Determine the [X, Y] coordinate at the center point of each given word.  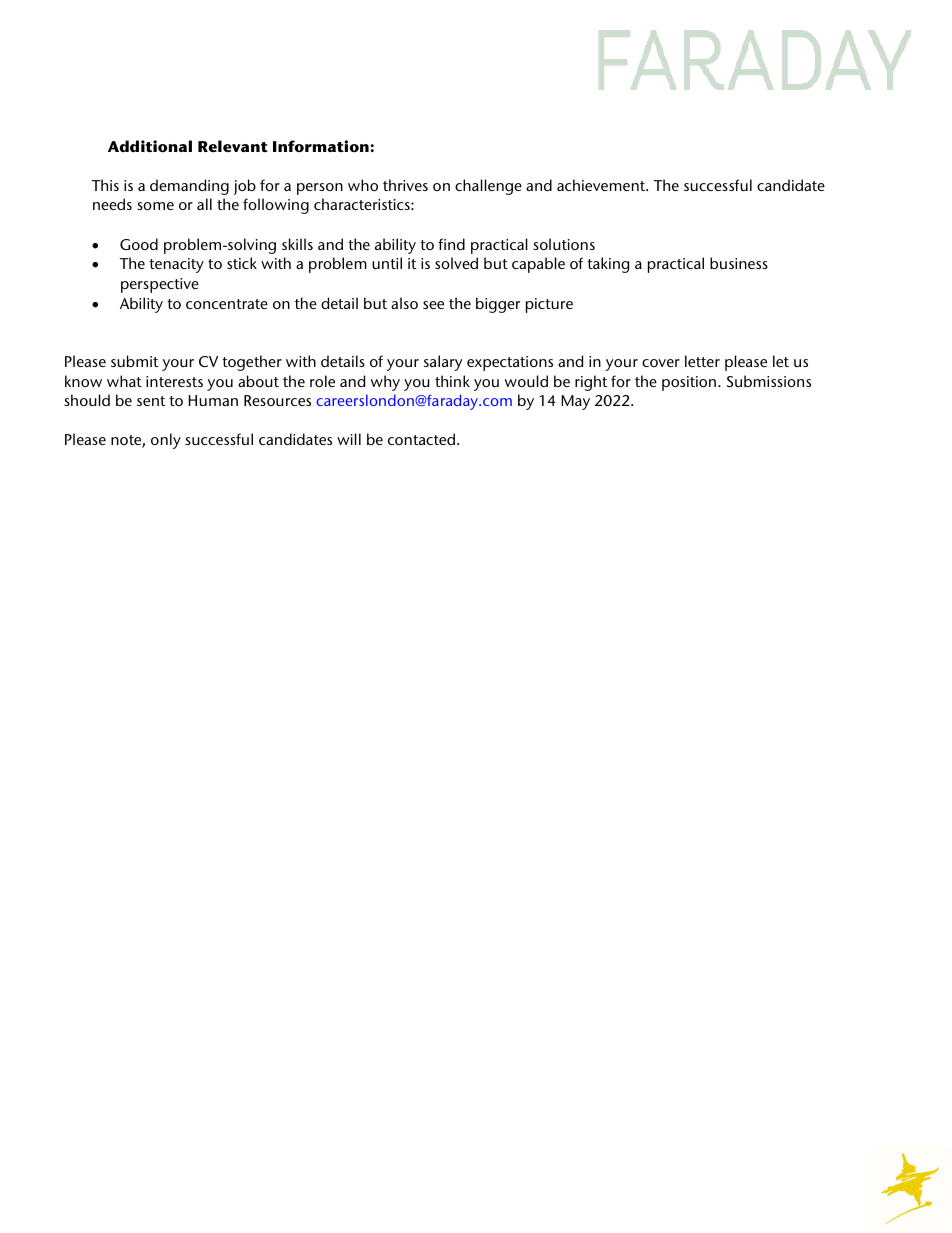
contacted [421, 439]
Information [321, 146]
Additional [150, 146]
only [166, 441]
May [575, 402]
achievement [602, 185]
